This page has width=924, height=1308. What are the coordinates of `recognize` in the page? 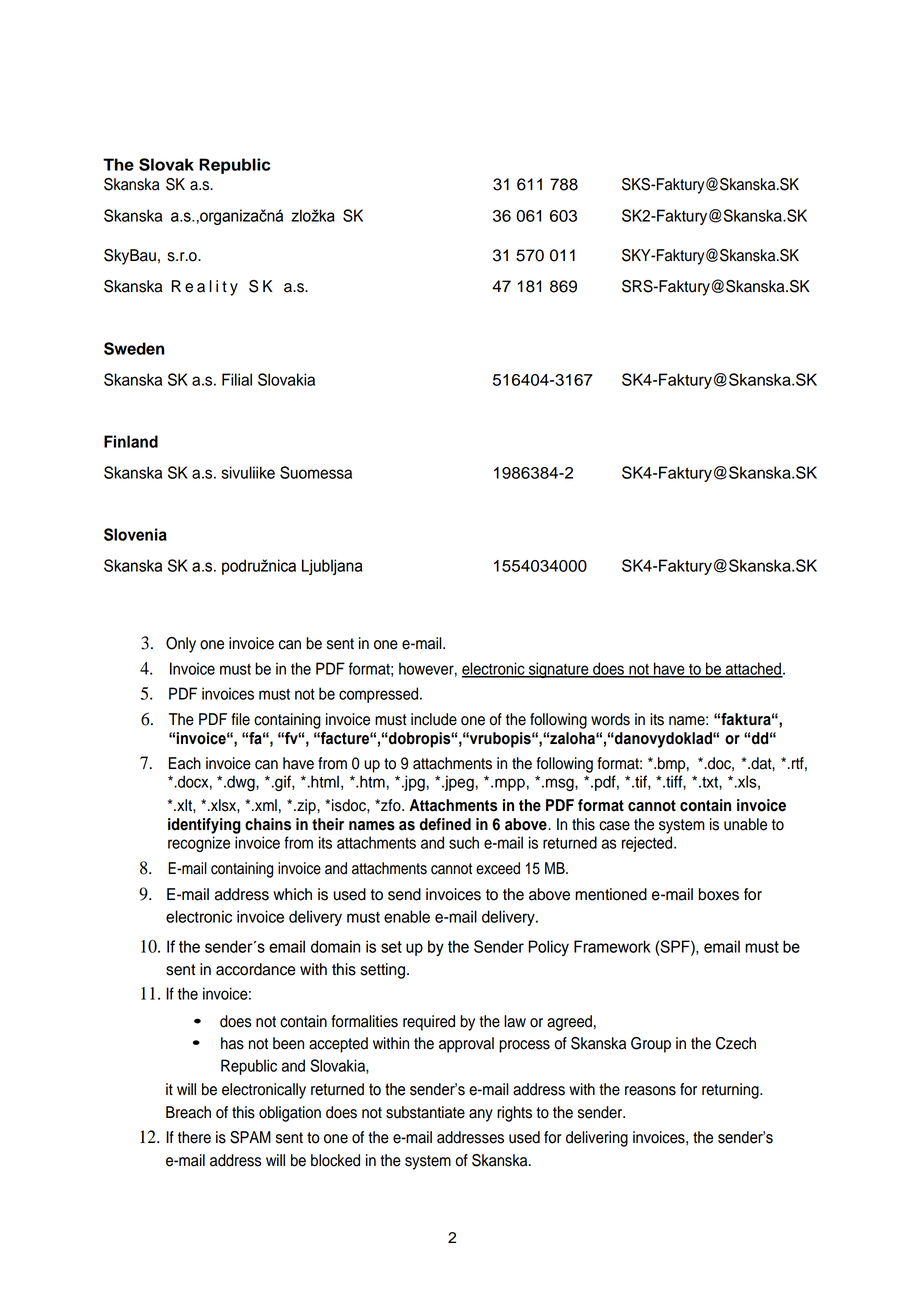 It's located at (199, 844).
